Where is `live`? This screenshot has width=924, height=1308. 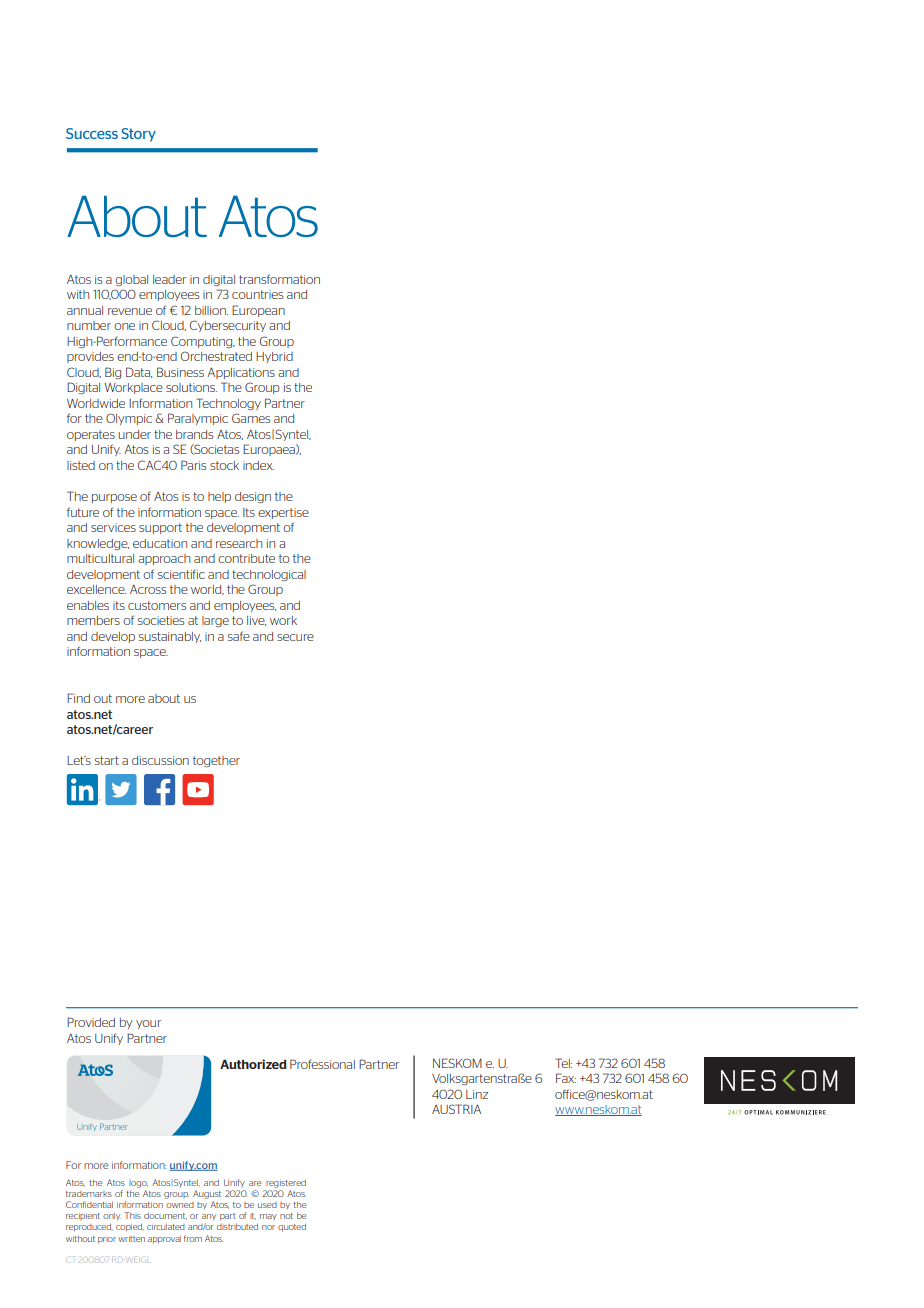 live is located at coordinates (256, 621).
